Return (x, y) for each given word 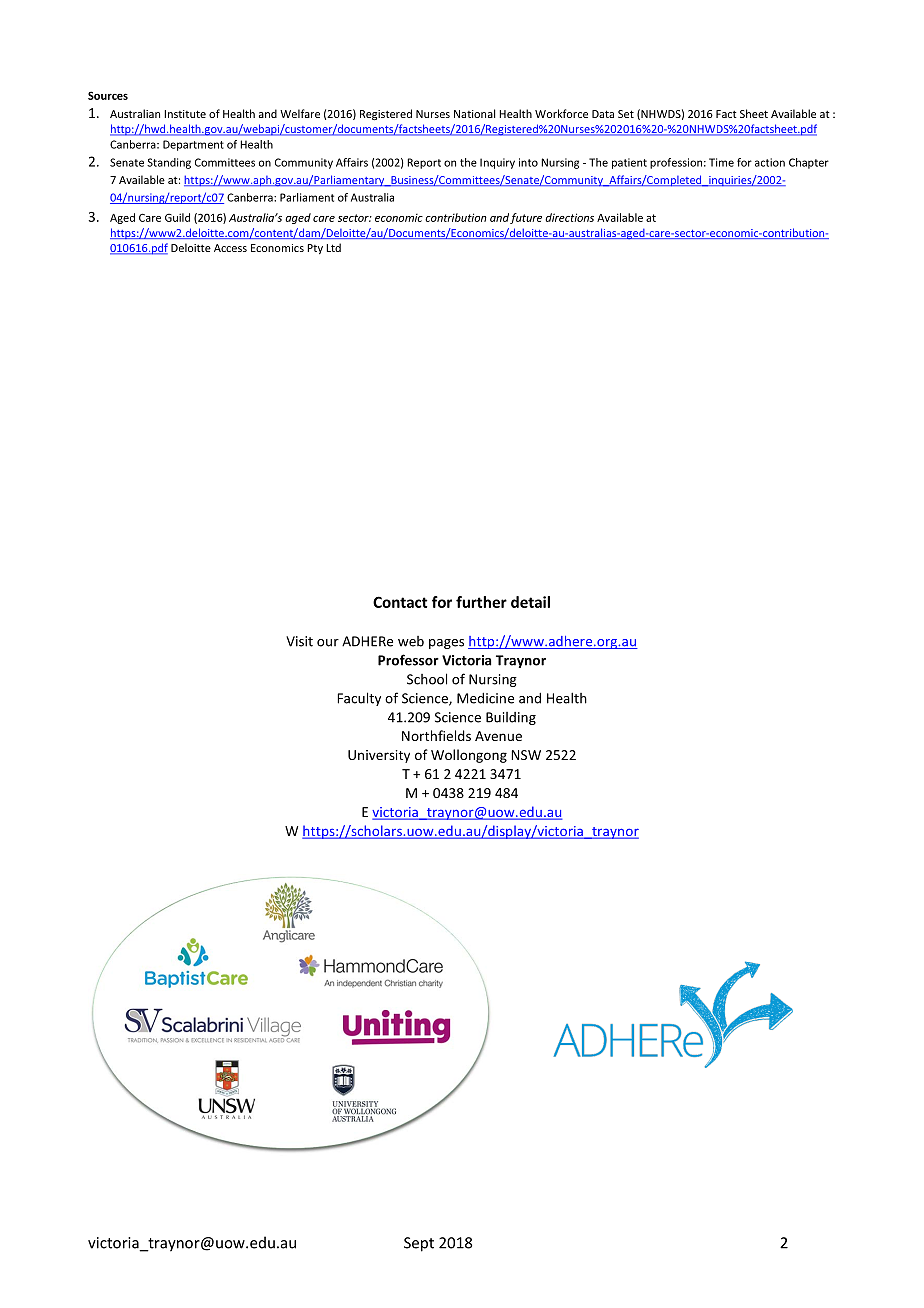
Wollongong (469, 756)
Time (721, 162)
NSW (526, 755)
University (379, 756)
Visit (299, 641)
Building (511, 718)
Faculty (359, 699)
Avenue (498, 736)
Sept (419, 1244)
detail (530, 602)
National (474, 113)
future (526, 218)
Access (230, 248)
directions (569, 217)
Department (193, 145)
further (481, 602)
